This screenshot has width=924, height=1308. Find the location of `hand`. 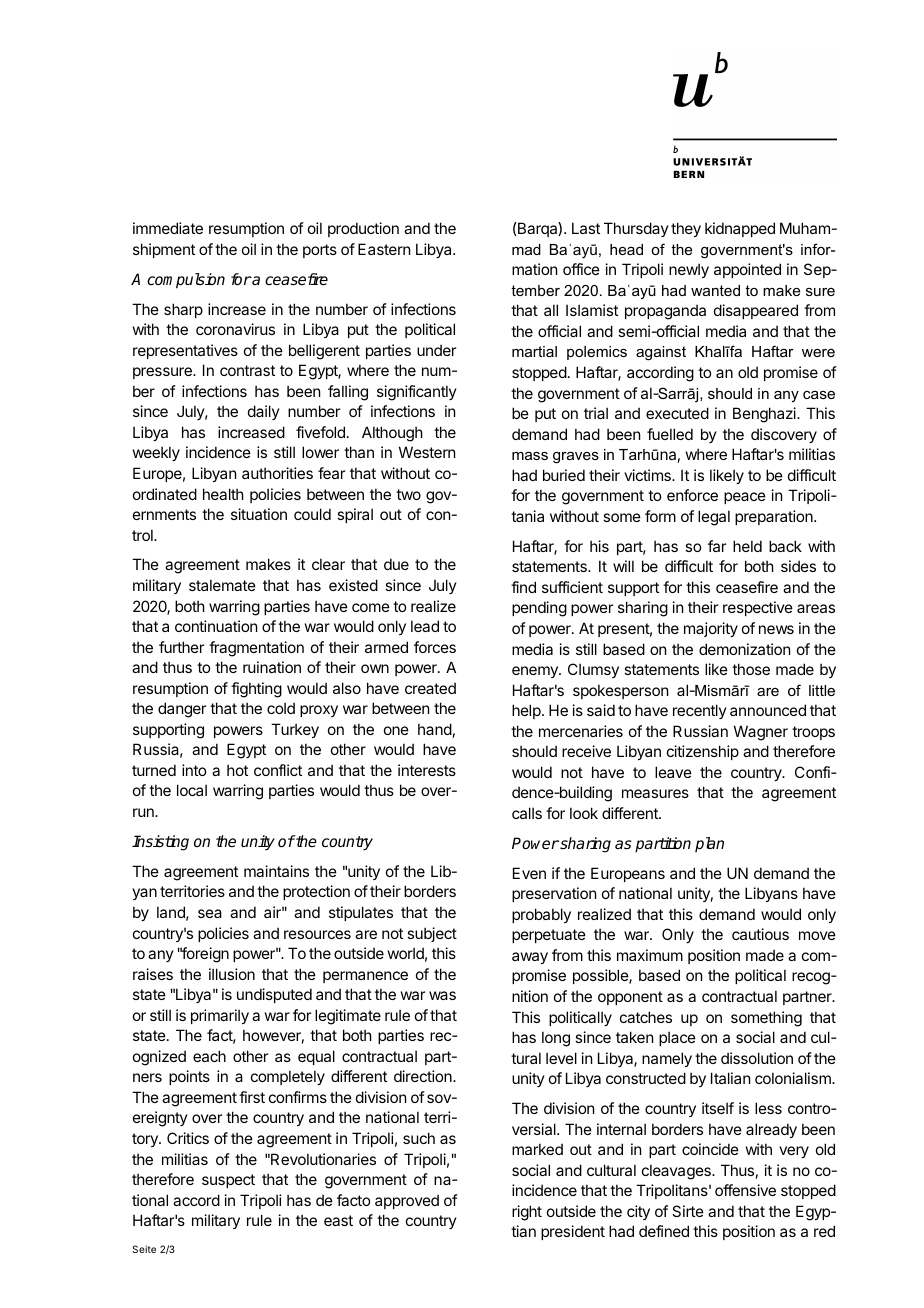

hand is located at coordinates (435, 729).
